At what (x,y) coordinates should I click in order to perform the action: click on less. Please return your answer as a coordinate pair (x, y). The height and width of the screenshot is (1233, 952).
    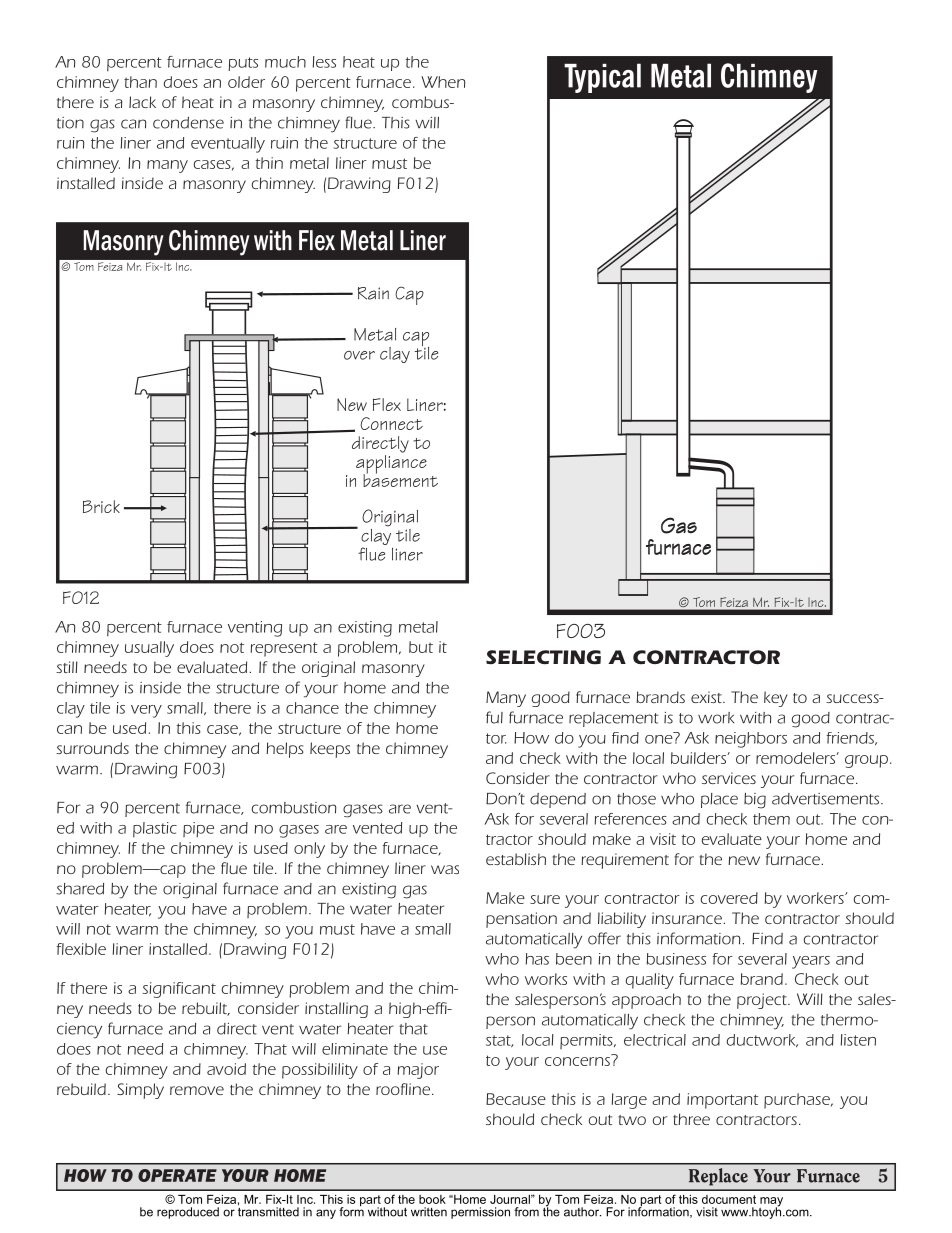
    Looking at the image, I should click on (324, 62).
